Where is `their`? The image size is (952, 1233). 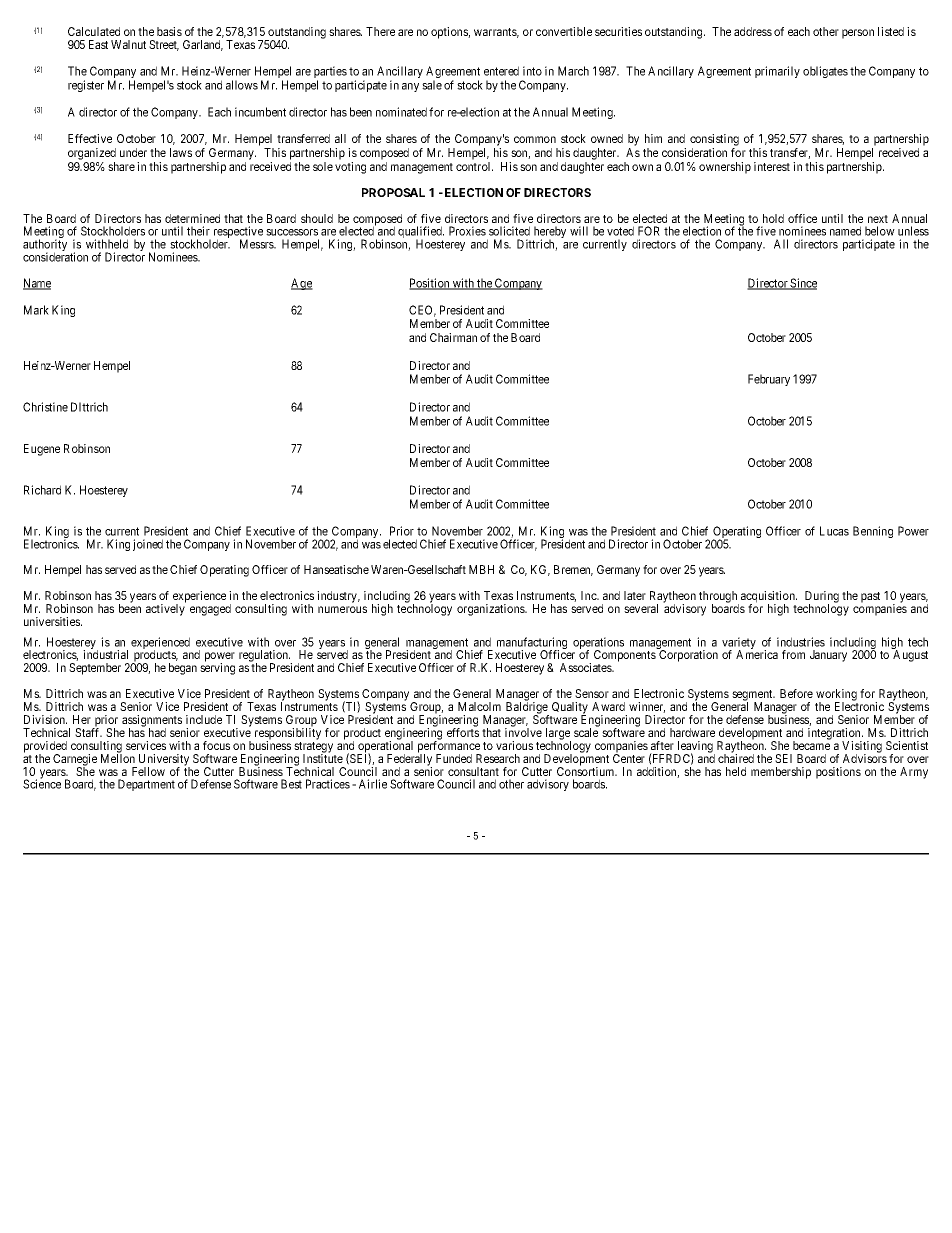
their is located at coordinates (198, 231).
